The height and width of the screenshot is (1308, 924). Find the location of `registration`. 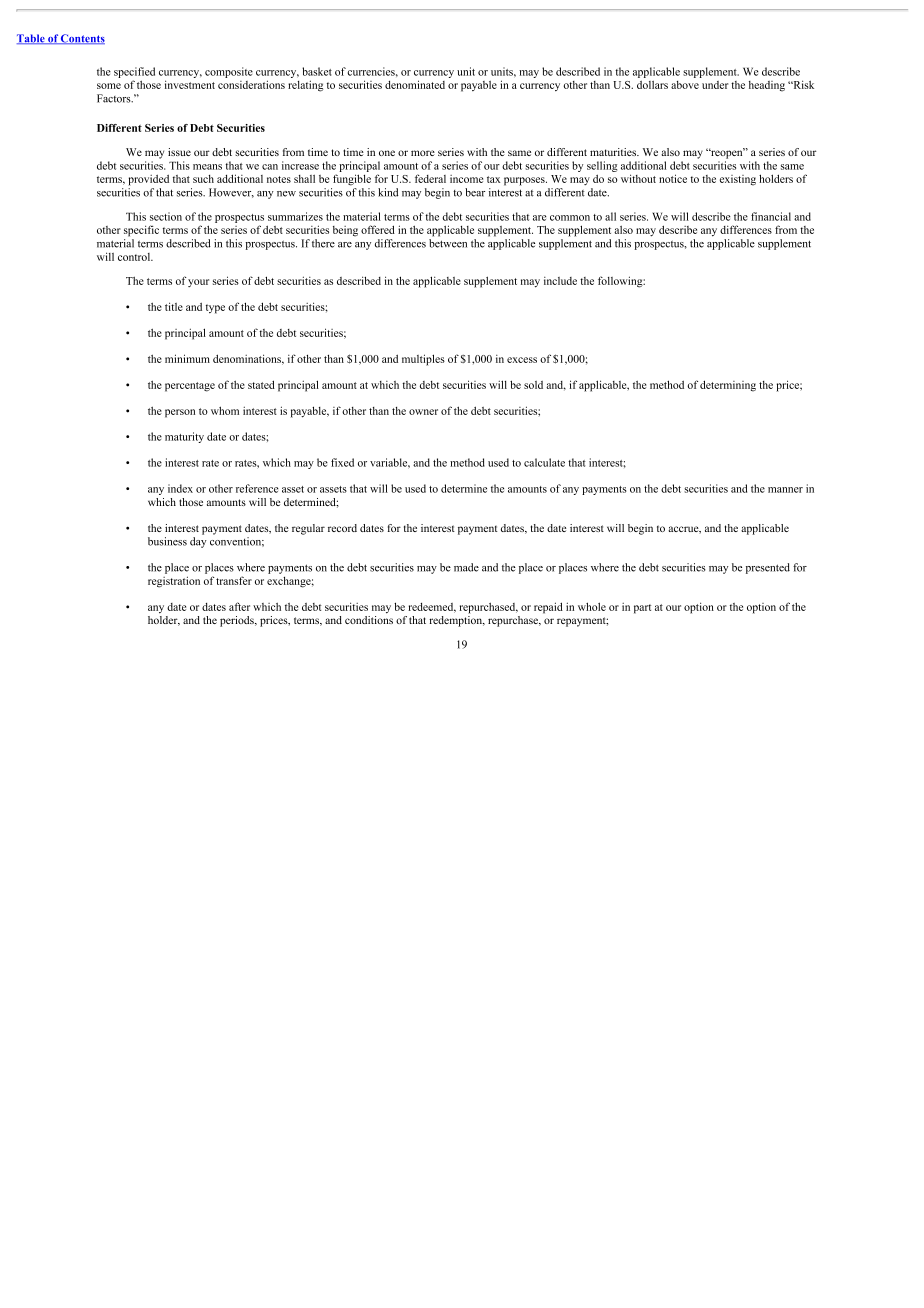

registration is located at coordinates (174, 582).
